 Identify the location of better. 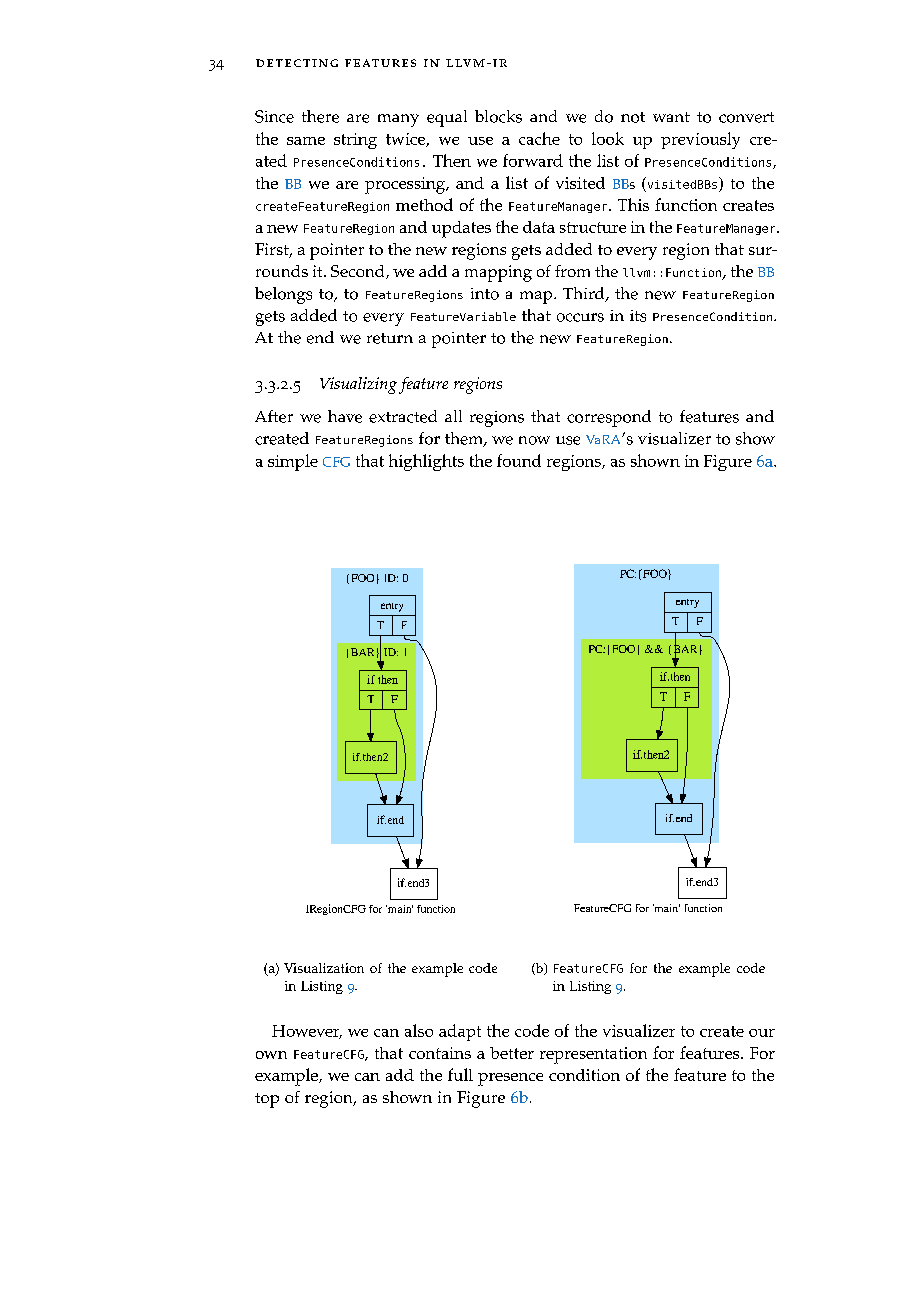
(512, 1053).
